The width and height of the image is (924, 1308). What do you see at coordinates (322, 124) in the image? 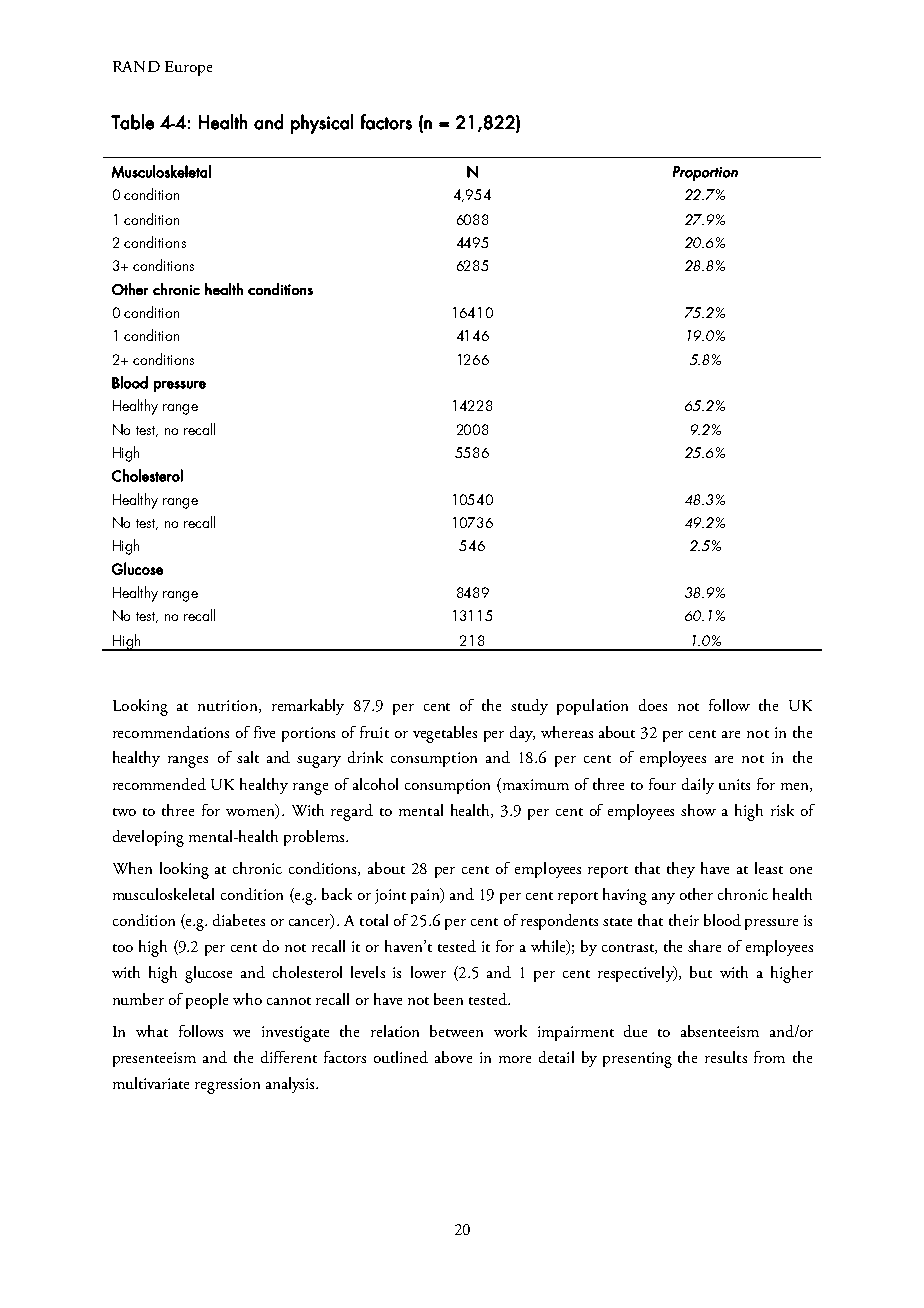
I see `physical` at bounding box center [322, 124].
